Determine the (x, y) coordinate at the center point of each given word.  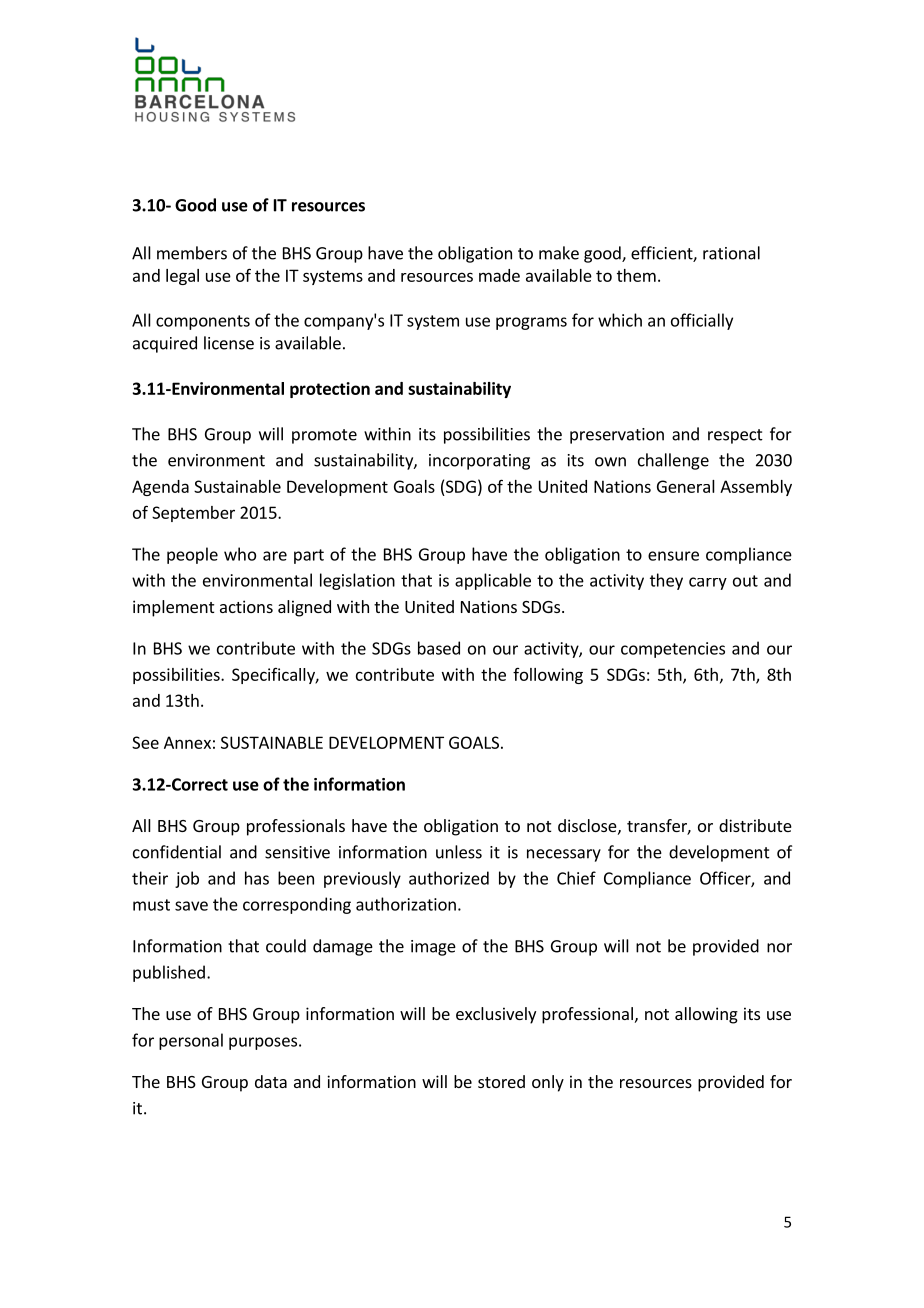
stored (501, 1081)
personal (191, 1041)
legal (182, 277)
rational (731, 253)
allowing (706, 1015)
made (499, 275)
